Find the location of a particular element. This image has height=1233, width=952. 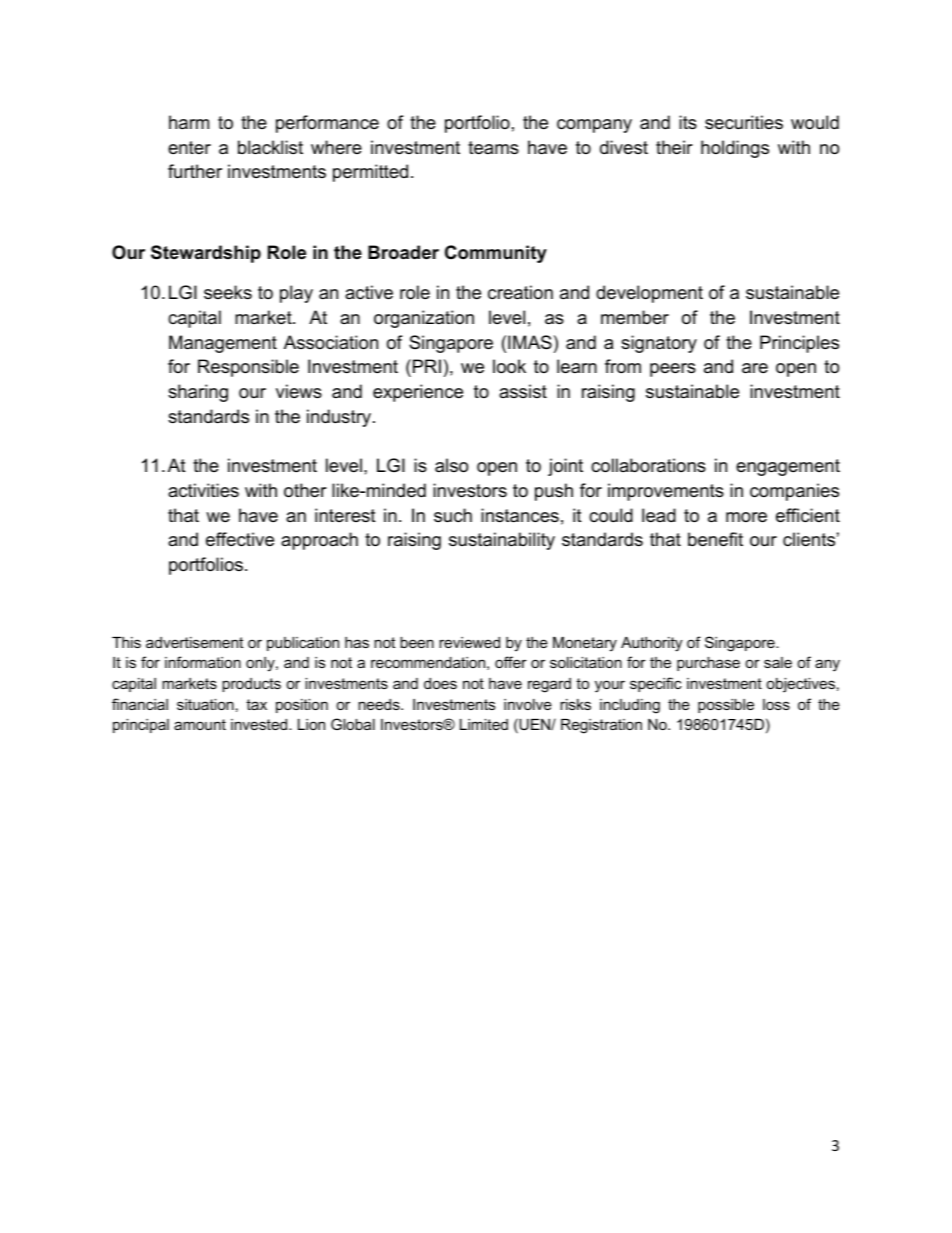

Principles is located at coordinates (799, 344).
